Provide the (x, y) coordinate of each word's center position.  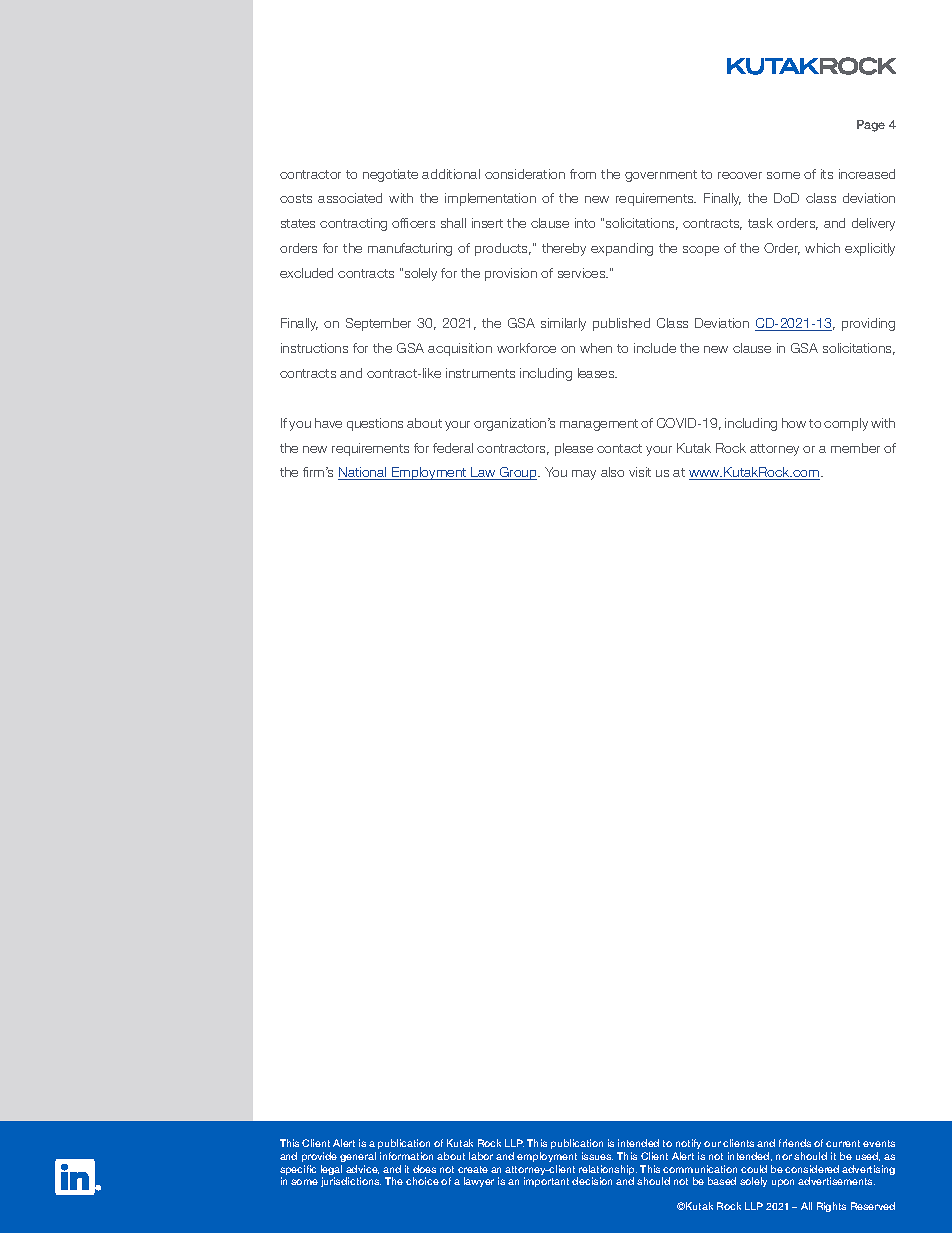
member (855, 448)
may (584, 475)
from (583, 174)
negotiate (390, 175)
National (363, 473)
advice (362, 1169)
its (827, 174)
